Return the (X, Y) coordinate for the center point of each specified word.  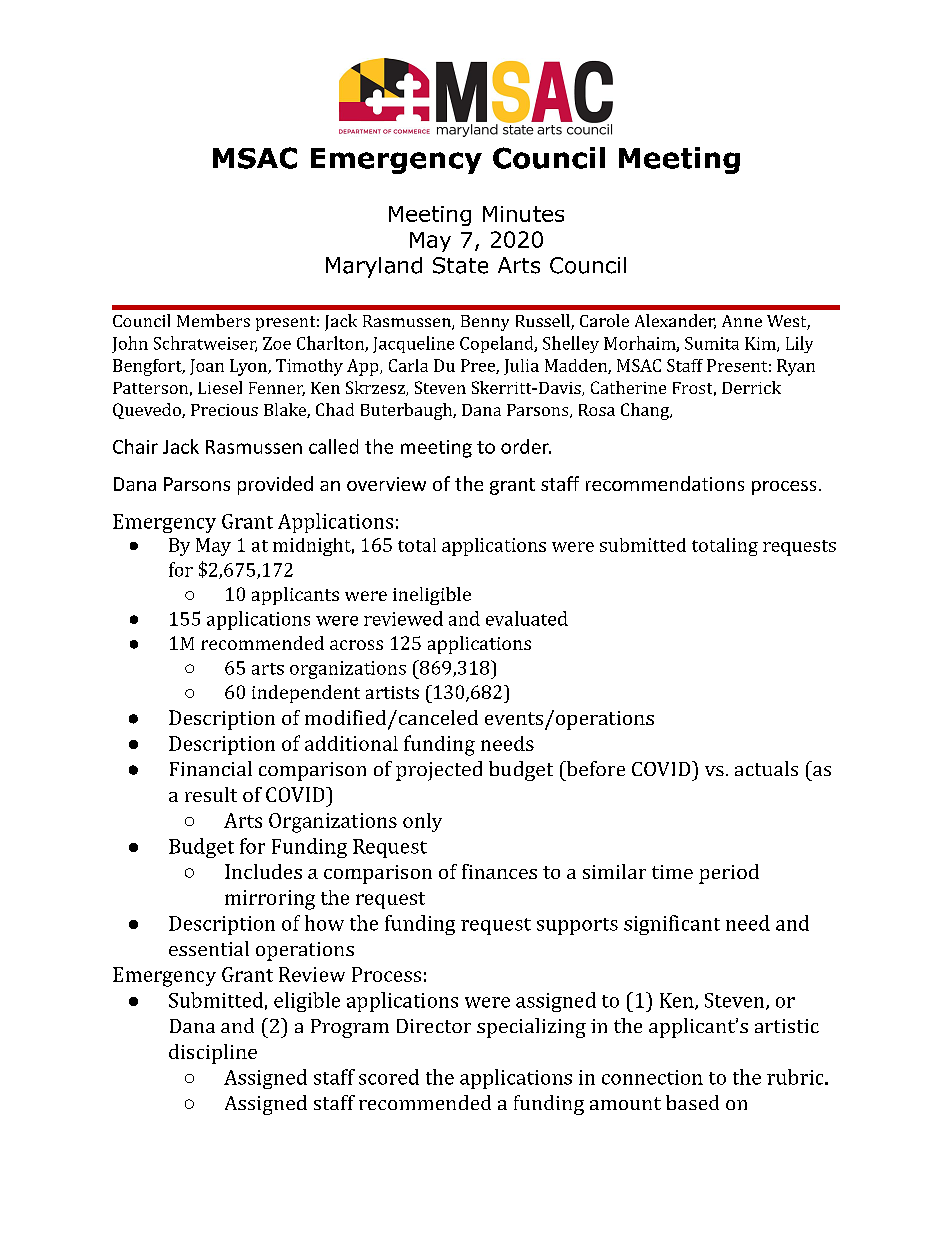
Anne (742, 321)
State (460, 265)
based (692, 1102)
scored (389, 1077)
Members (213, 320)
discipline (213, 1054)
